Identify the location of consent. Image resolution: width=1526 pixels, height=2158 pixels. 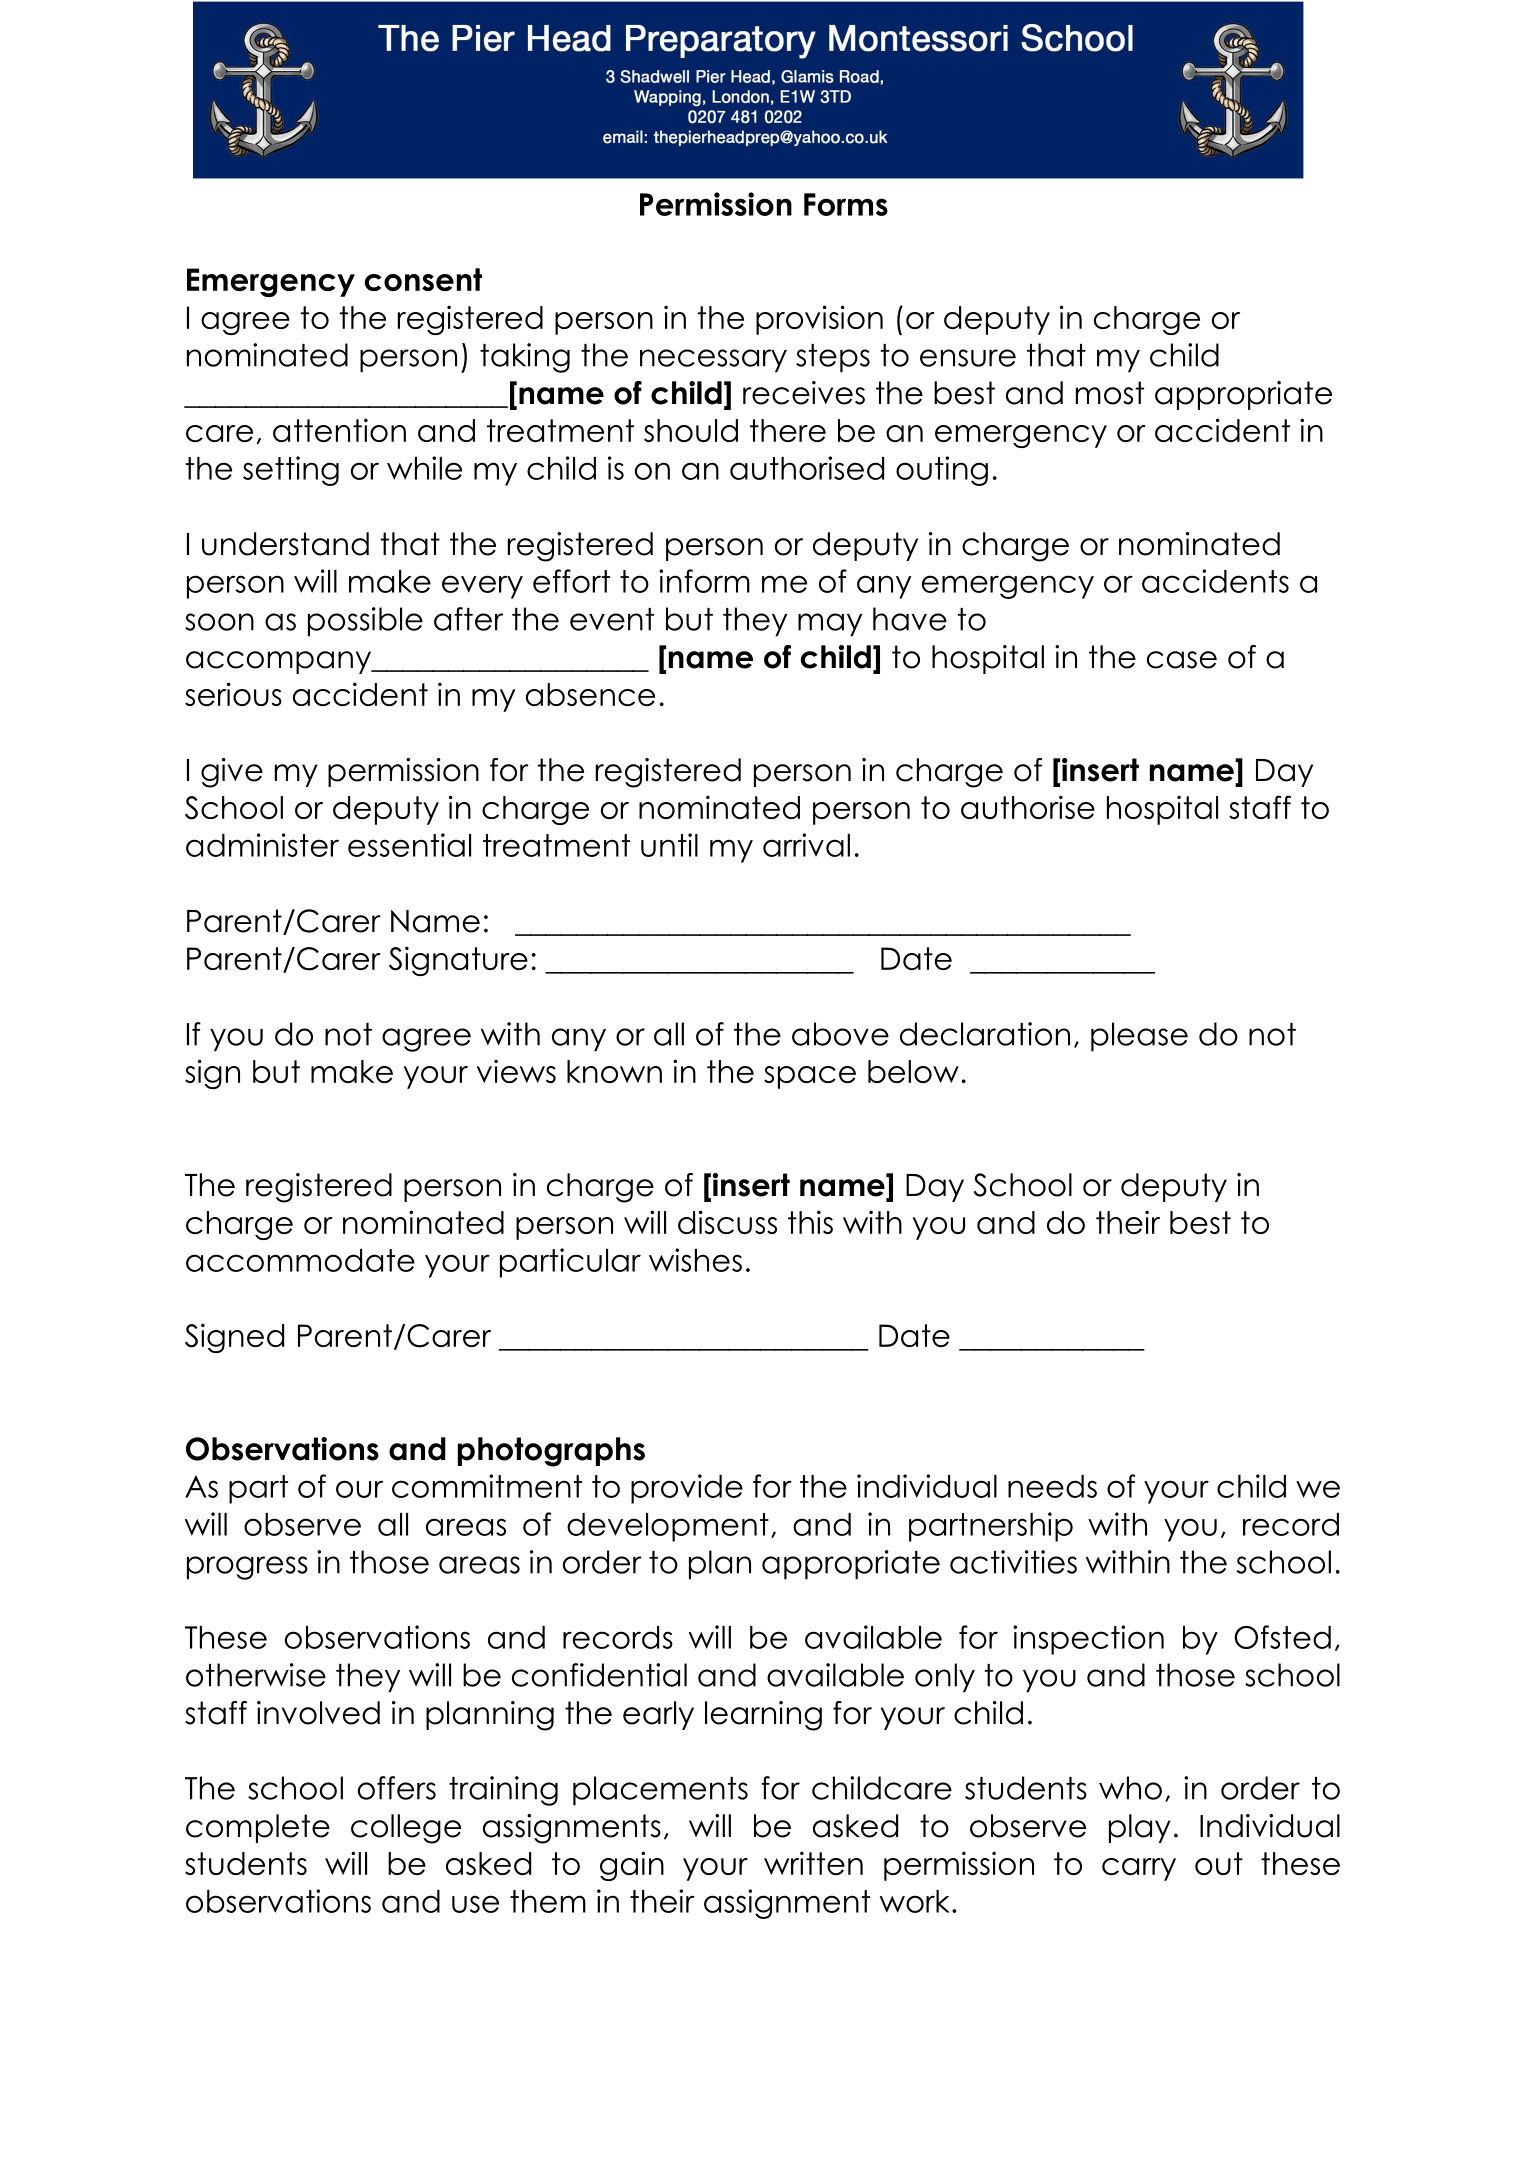
(423, 279).
